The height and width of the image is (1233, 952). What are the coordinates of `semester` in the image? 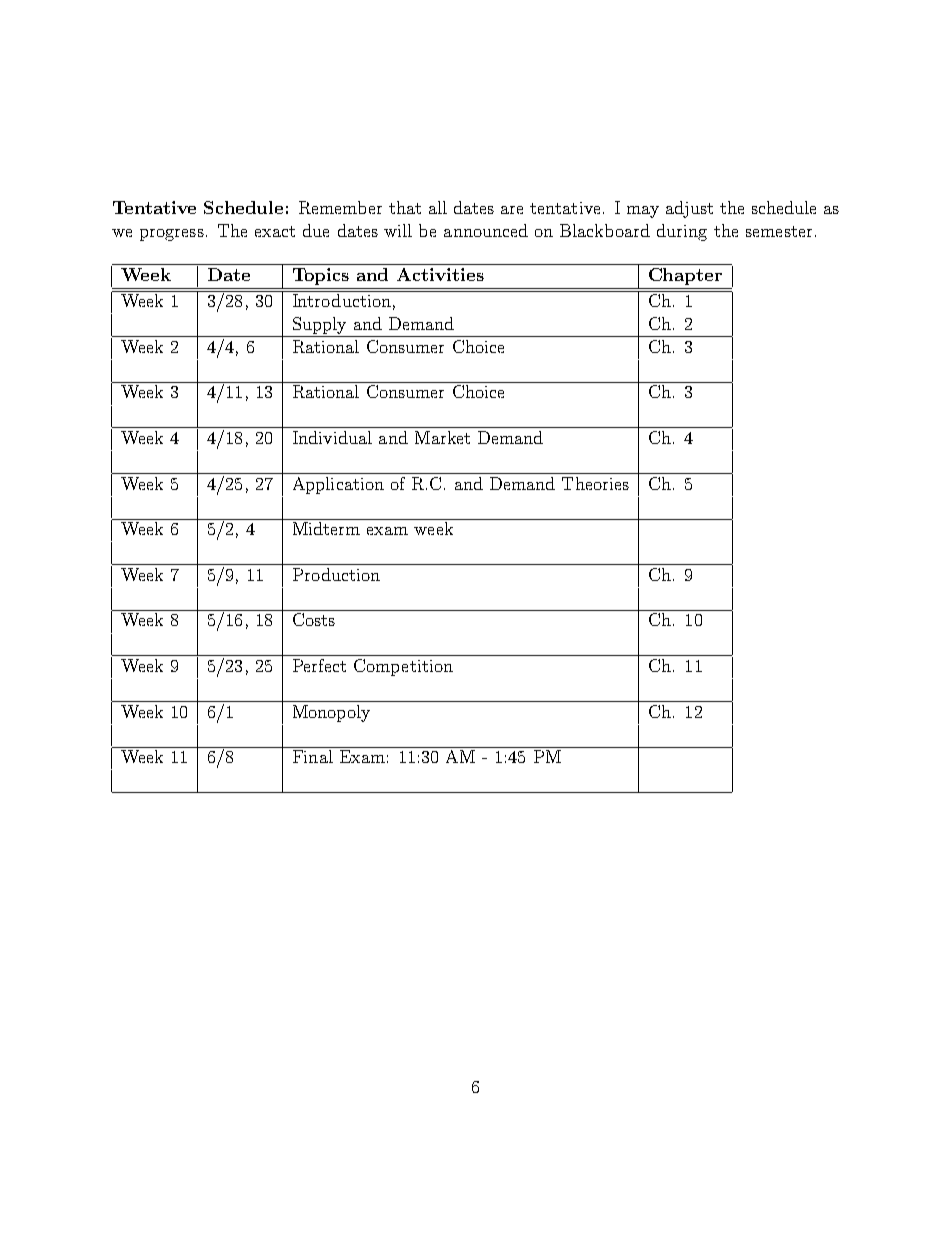 It's located at (779, 231).
